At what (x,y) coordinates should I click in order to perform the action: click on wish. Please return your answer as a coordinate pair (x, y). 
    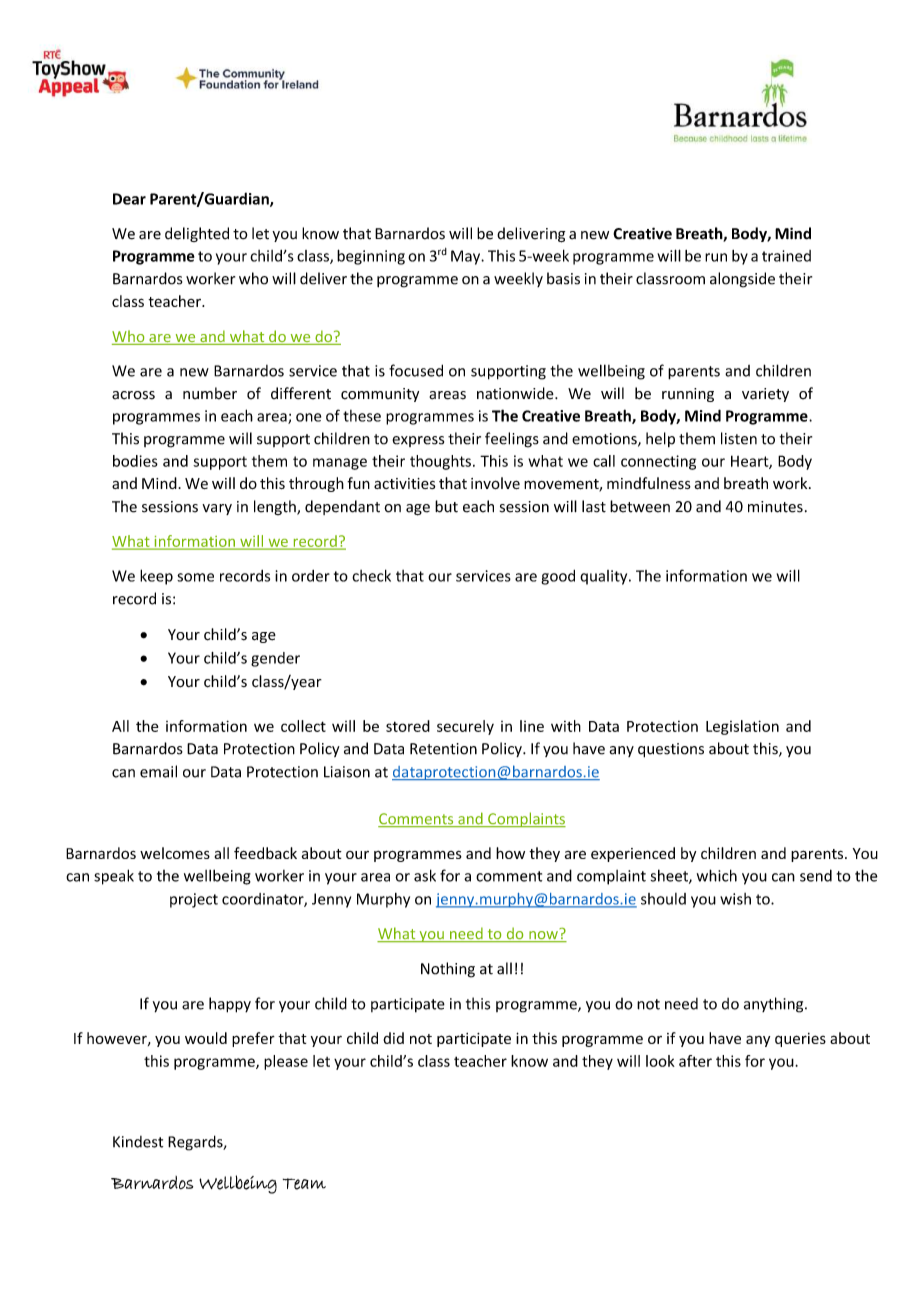
    Looking at the image, I should click on (735, 899).
